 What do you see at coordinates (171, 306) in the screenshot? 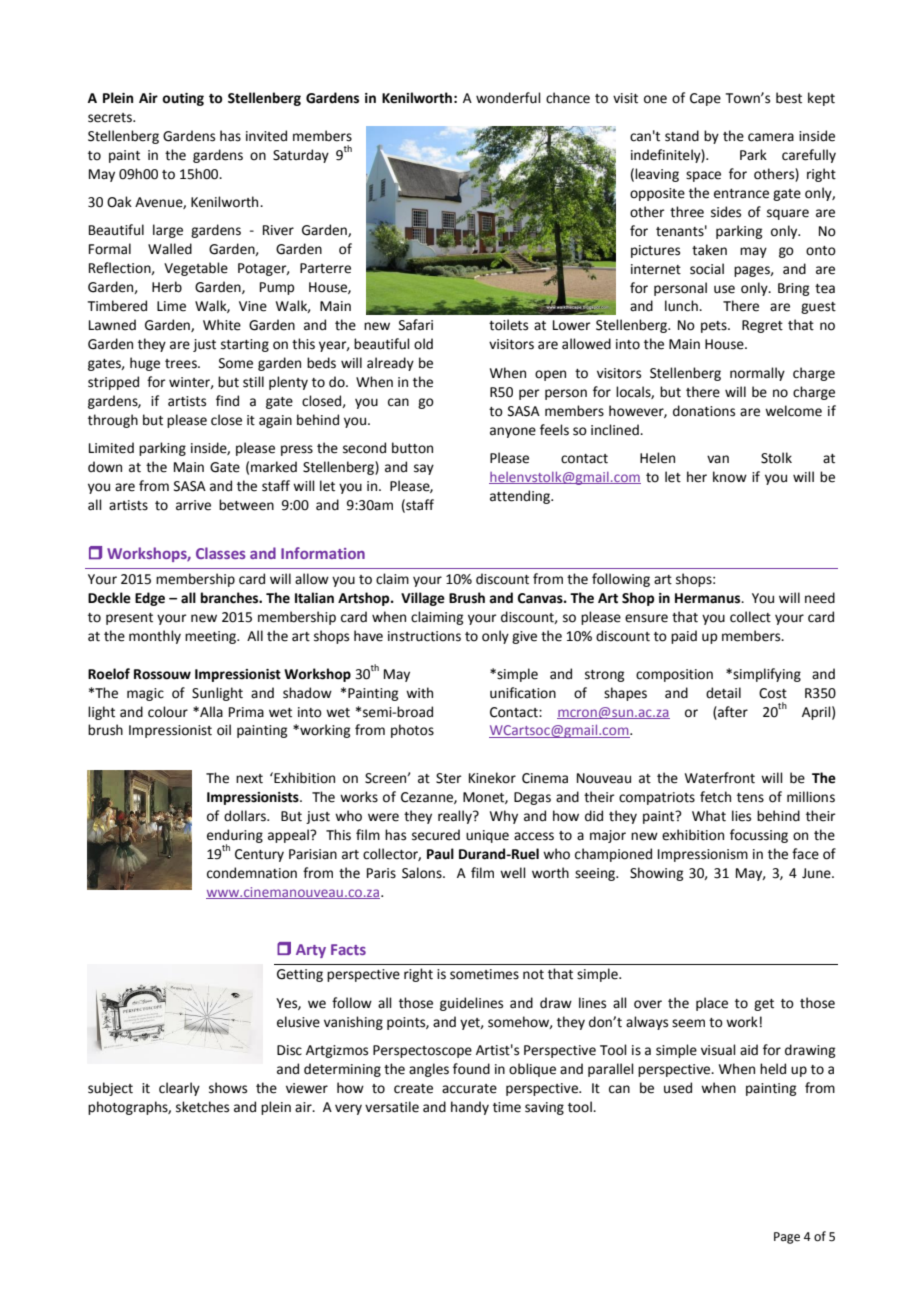
I see `Lime` at bounding box center [171, 306].
